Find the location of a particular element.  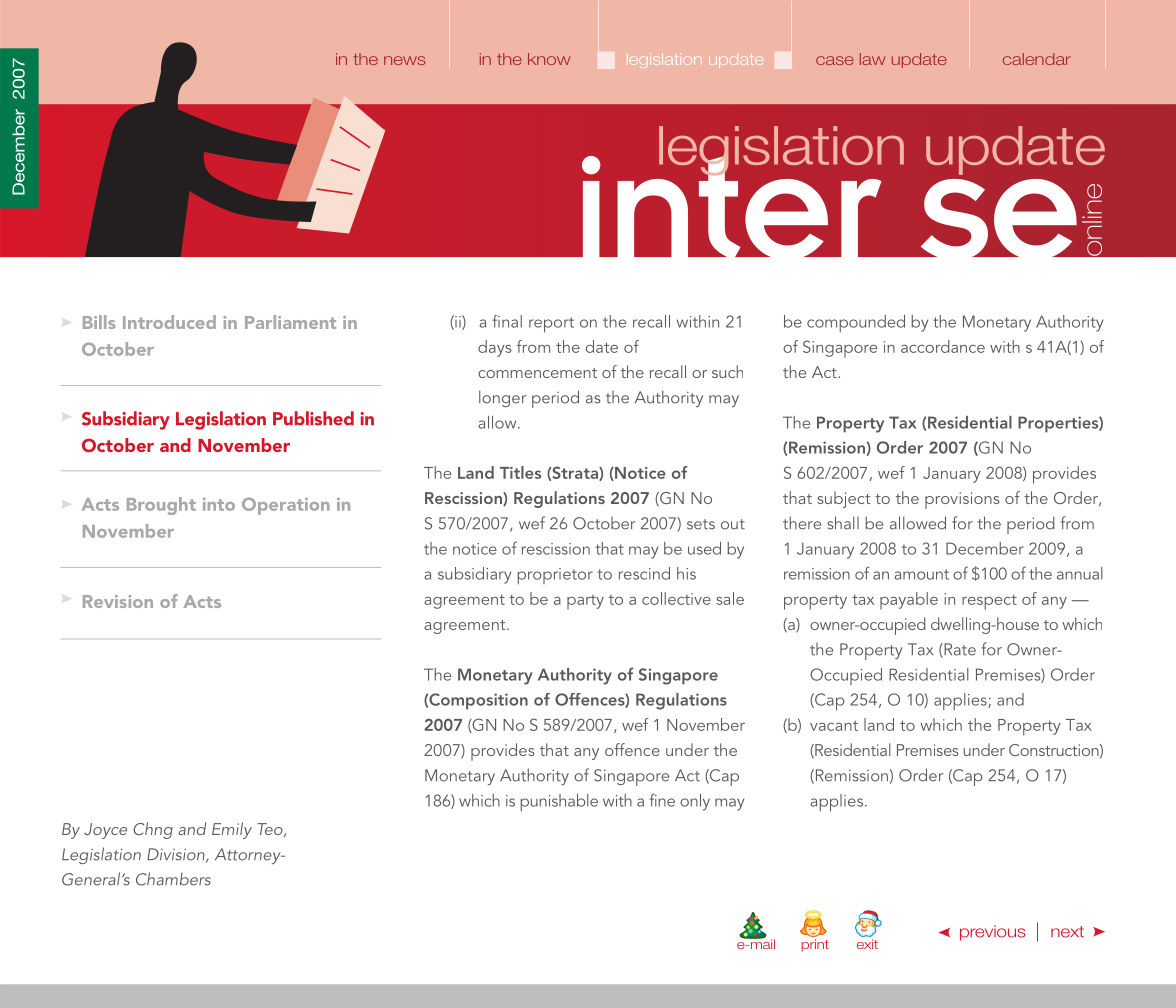

Titles is located at coordinates (520, 472).
